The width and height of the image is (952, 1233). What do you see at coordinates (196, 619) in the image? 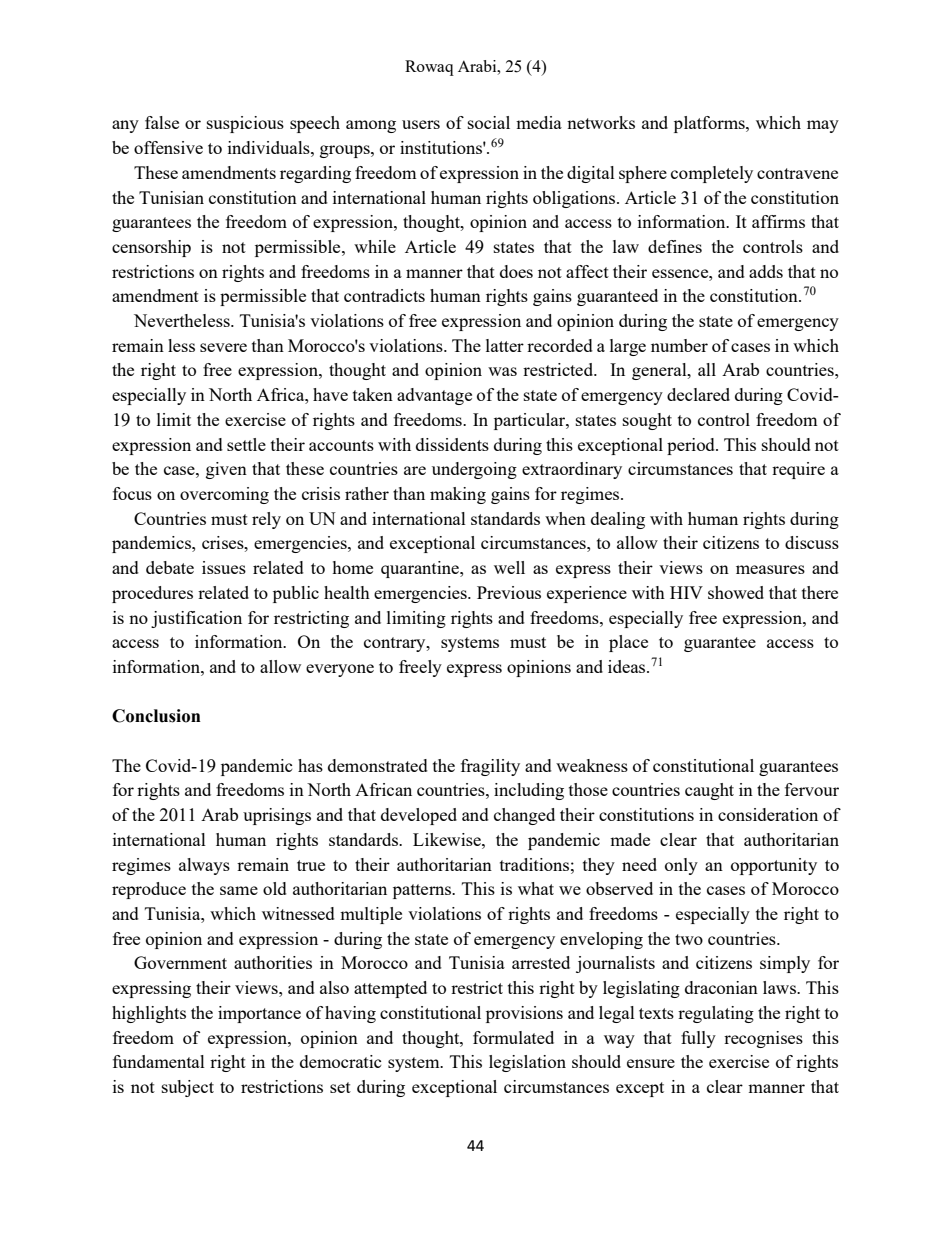
I see `justification` at bounding box center [196, 619].
